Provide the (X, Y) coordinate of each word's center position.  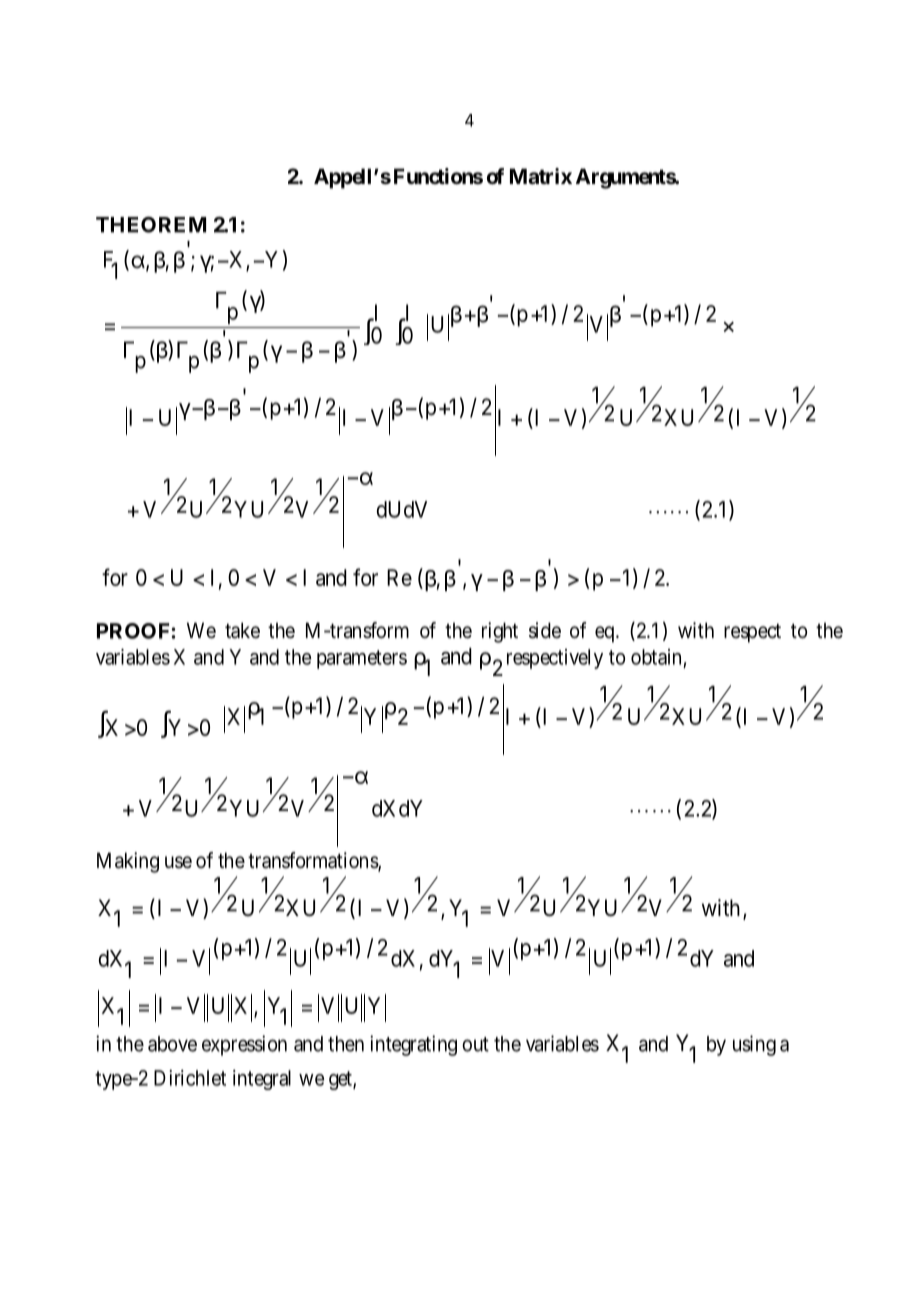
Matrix (541, 176)
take (242, 630)
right (500, 632)
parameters (362, 659)
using (754, 1045)
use (178, 862)
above (172, 1044)
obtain (656, 657)
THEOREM (151, 225)
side (545, 630)
